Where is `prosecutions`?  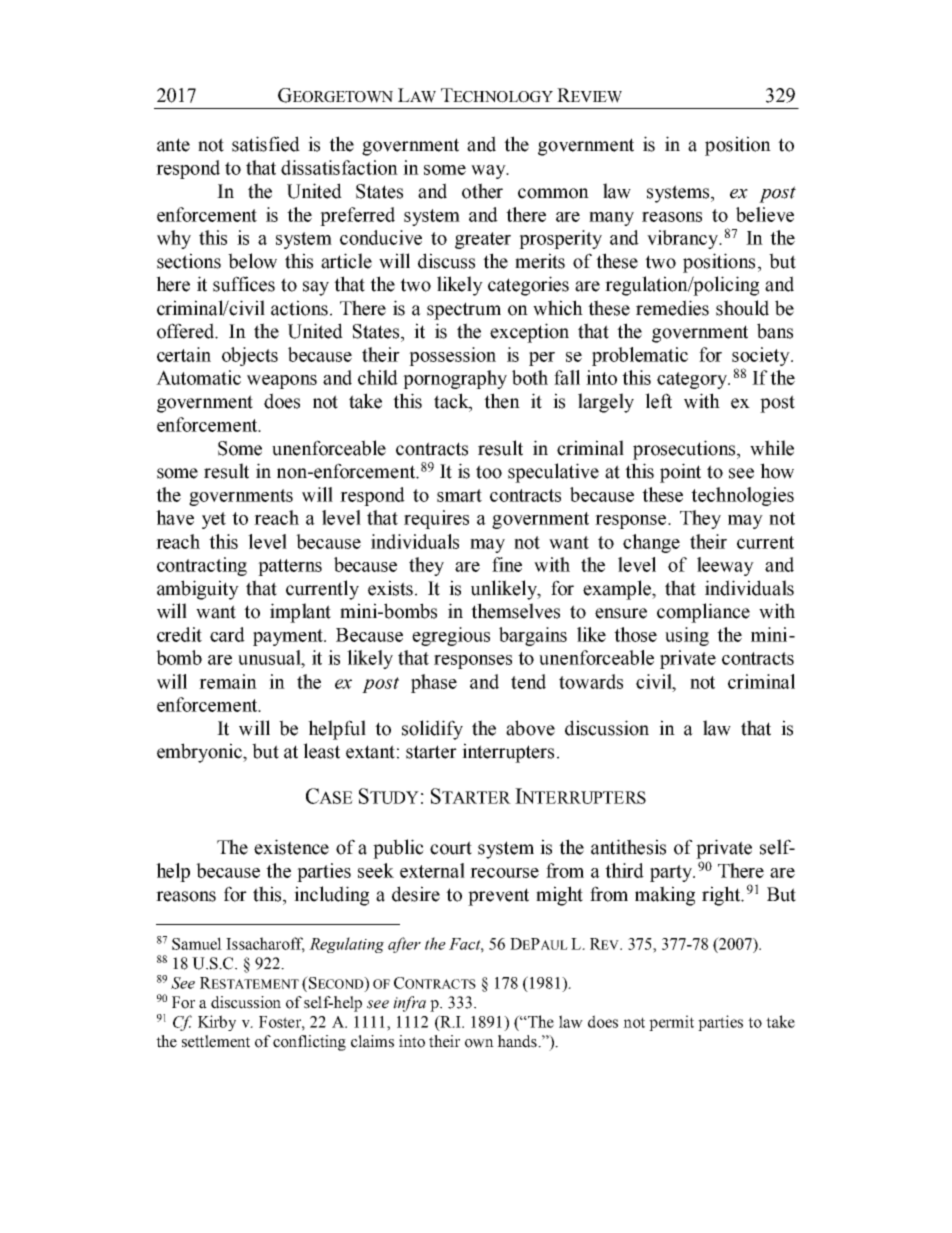 prosecutions is located at coordinates (685, 450).
